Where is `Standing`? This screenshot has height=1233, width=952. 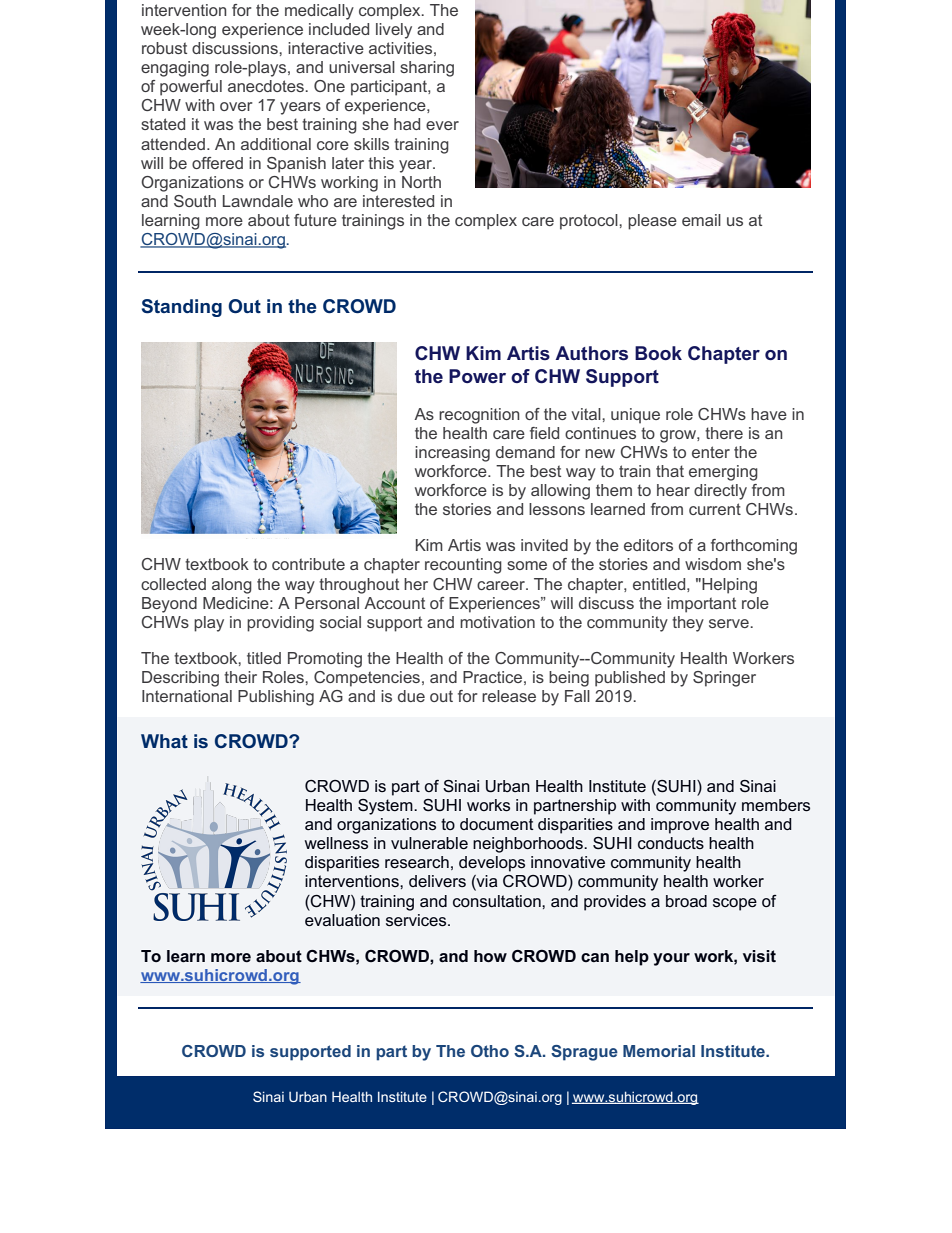 Standing is located at coordinates (182, 308).
